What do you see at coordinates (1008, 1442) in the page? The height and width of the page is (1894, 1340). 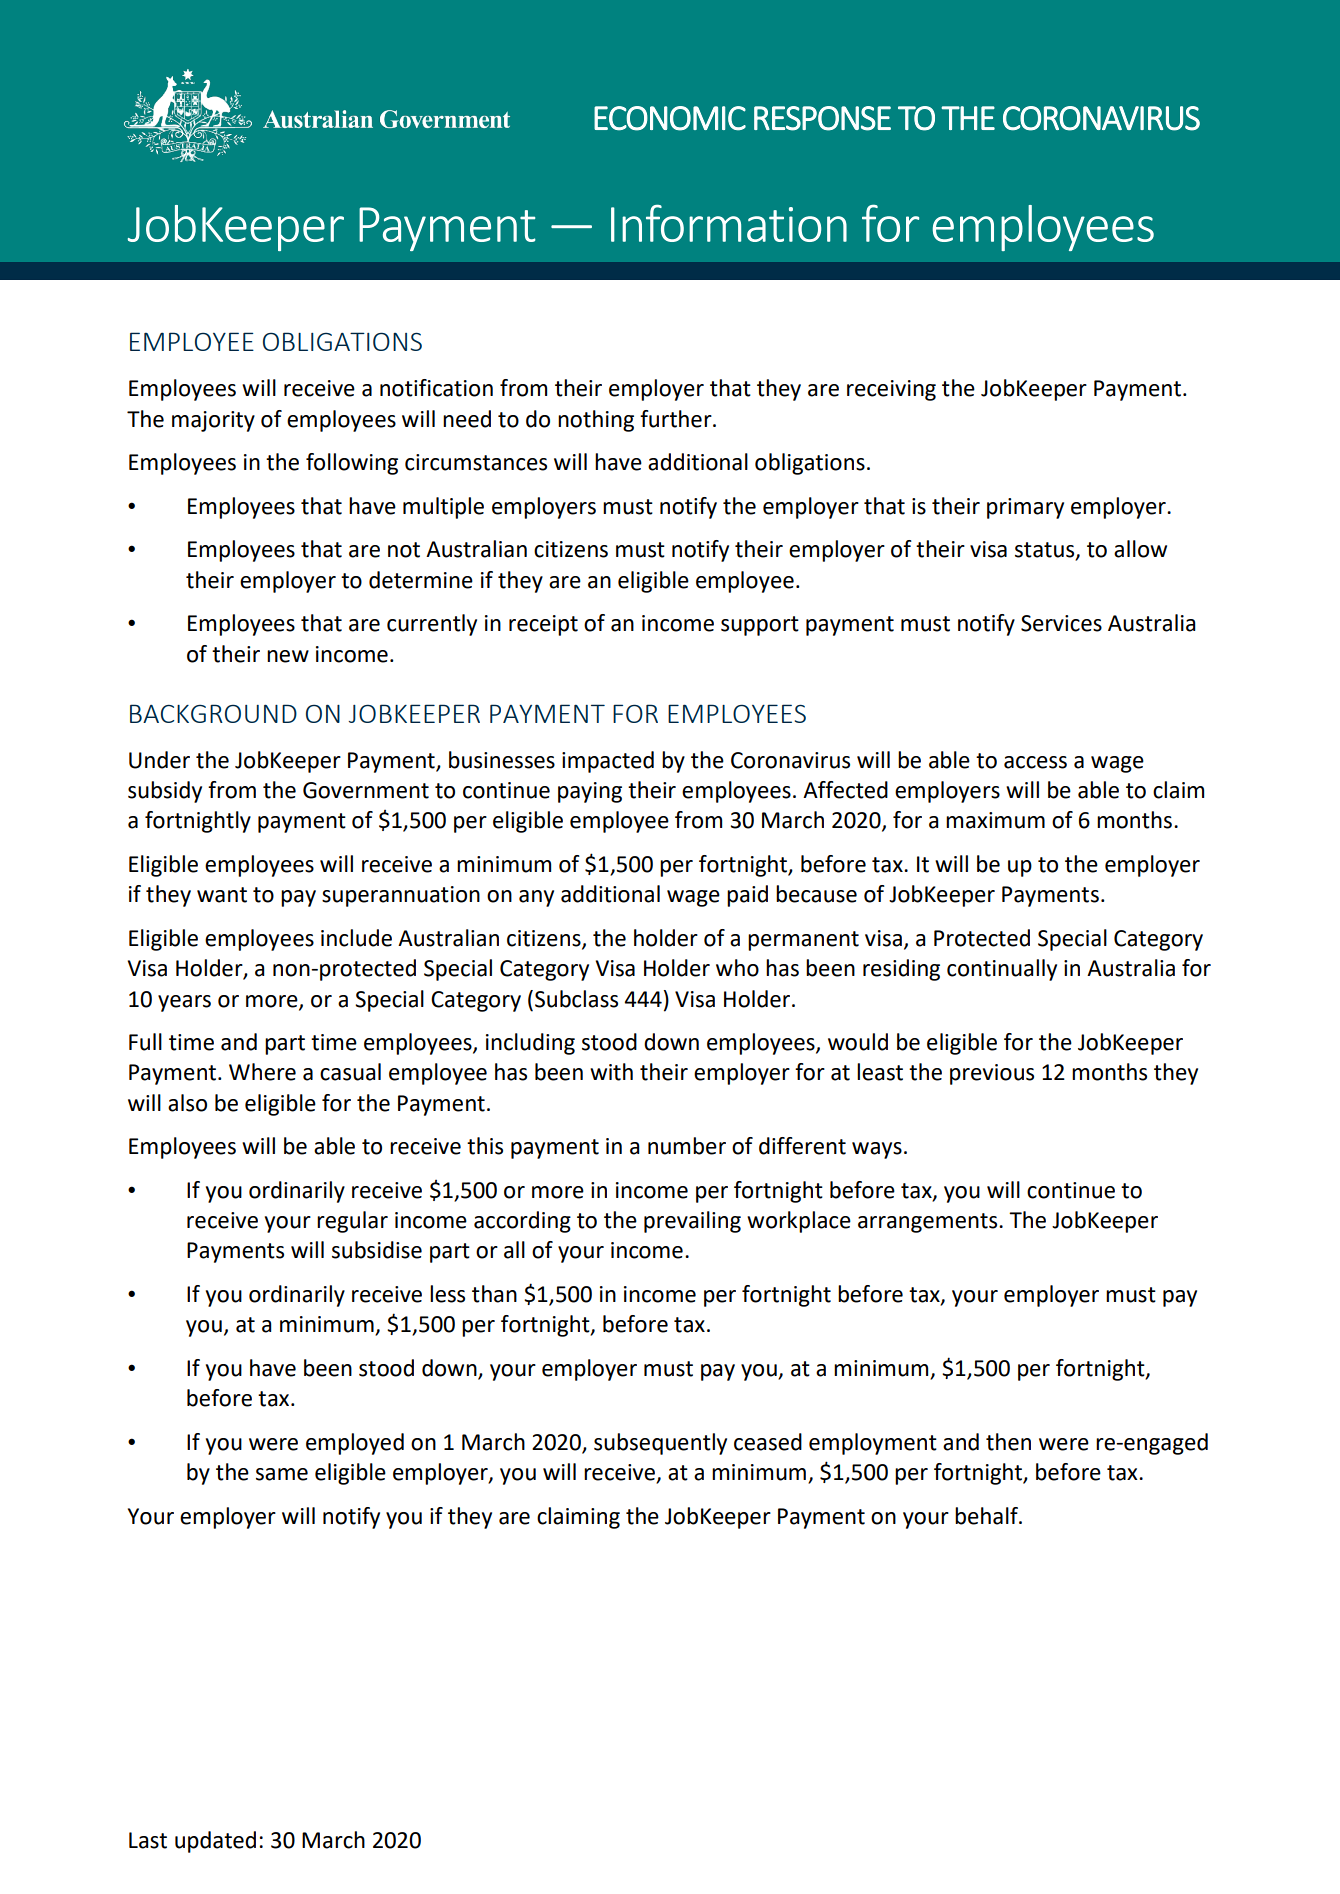 I see `then` at bounding box center [1008, 1442].
